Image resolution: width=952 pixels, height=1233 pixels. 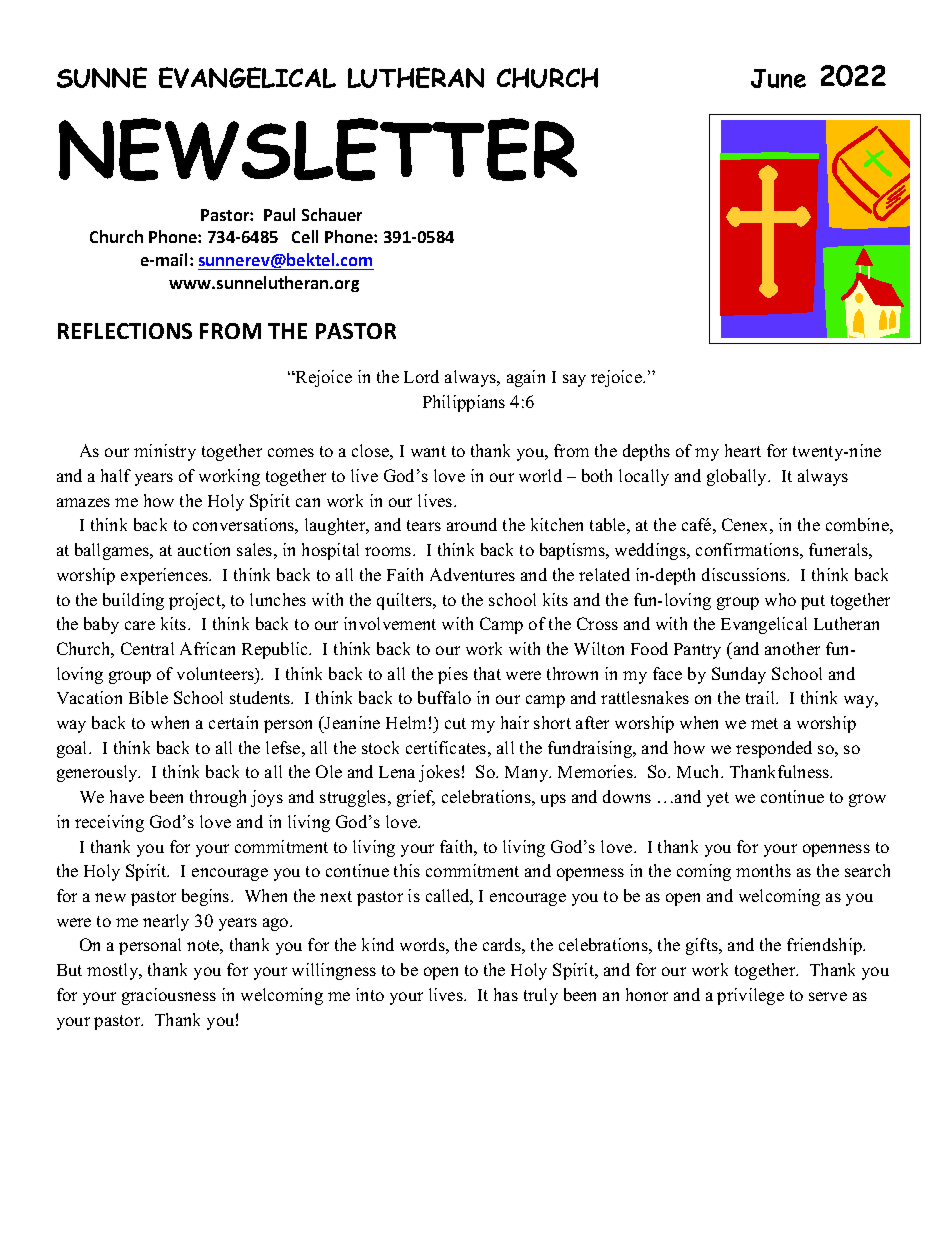 I want to click on graciousness, so click(x=169, y=996).
